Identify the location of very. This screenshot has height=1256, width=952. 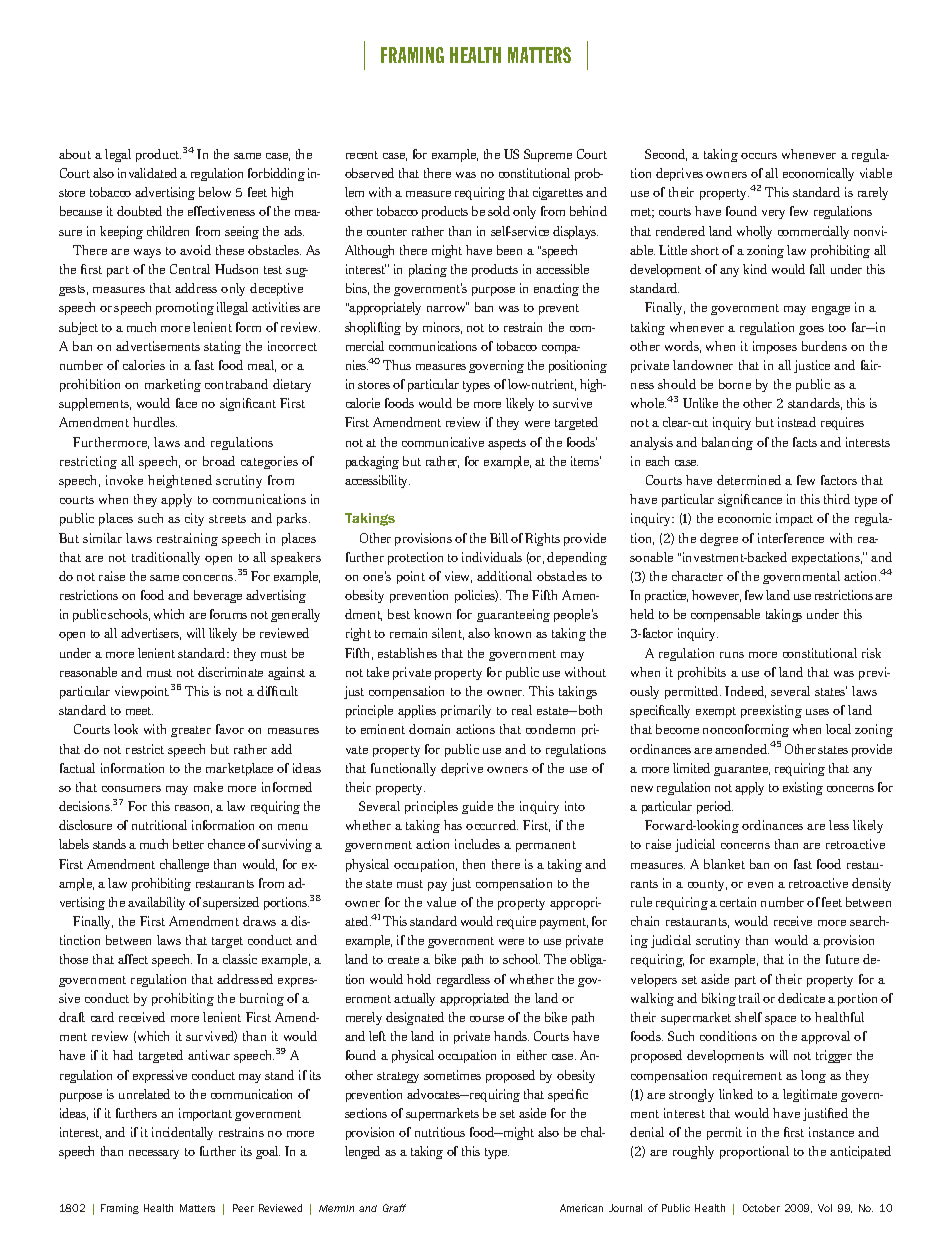
(773, 214).
